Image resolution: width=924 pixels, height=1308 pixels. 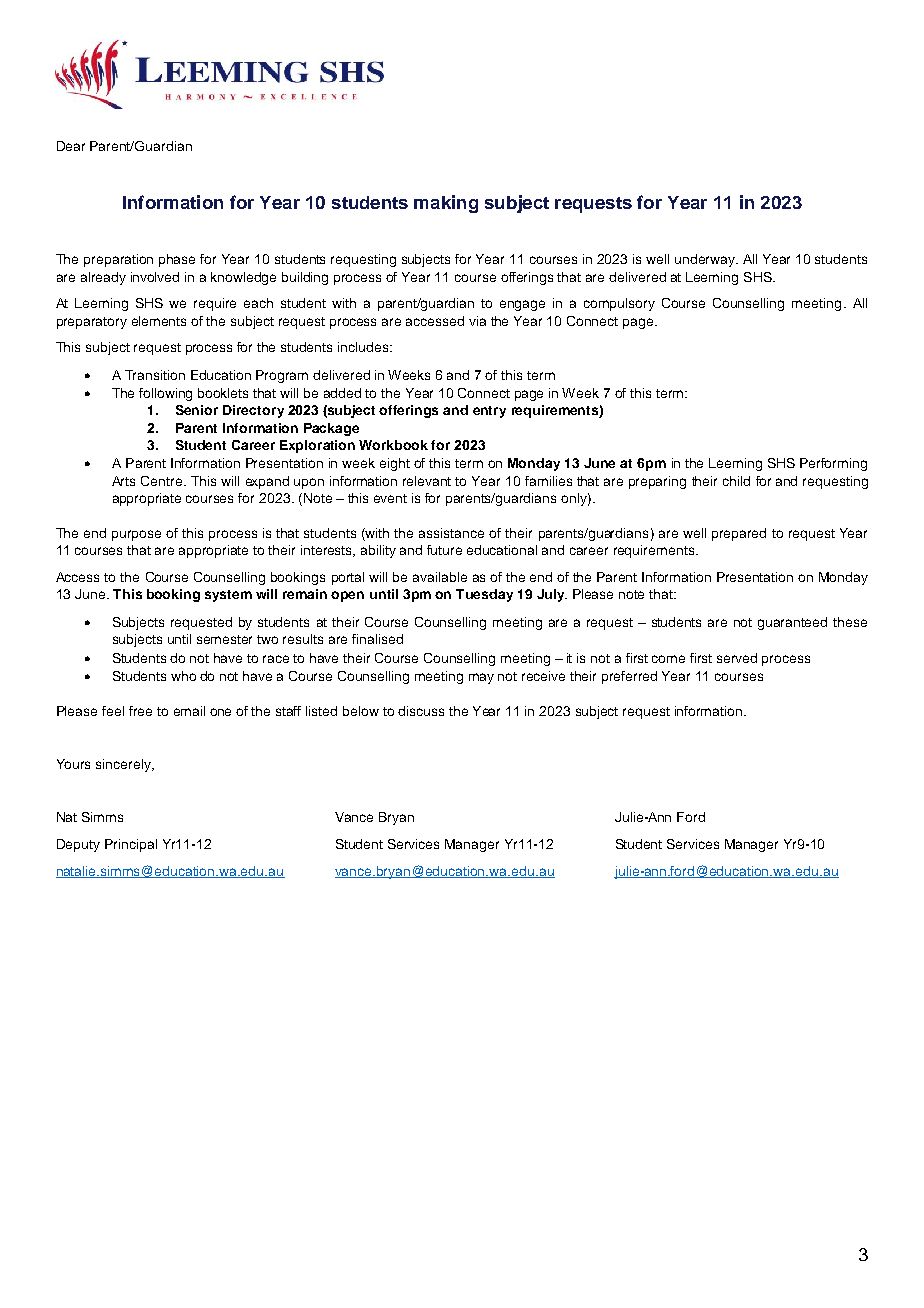 What do you see at coordinates (183, 676) in the image?
I see `who` at bounding box center [183, 676].
